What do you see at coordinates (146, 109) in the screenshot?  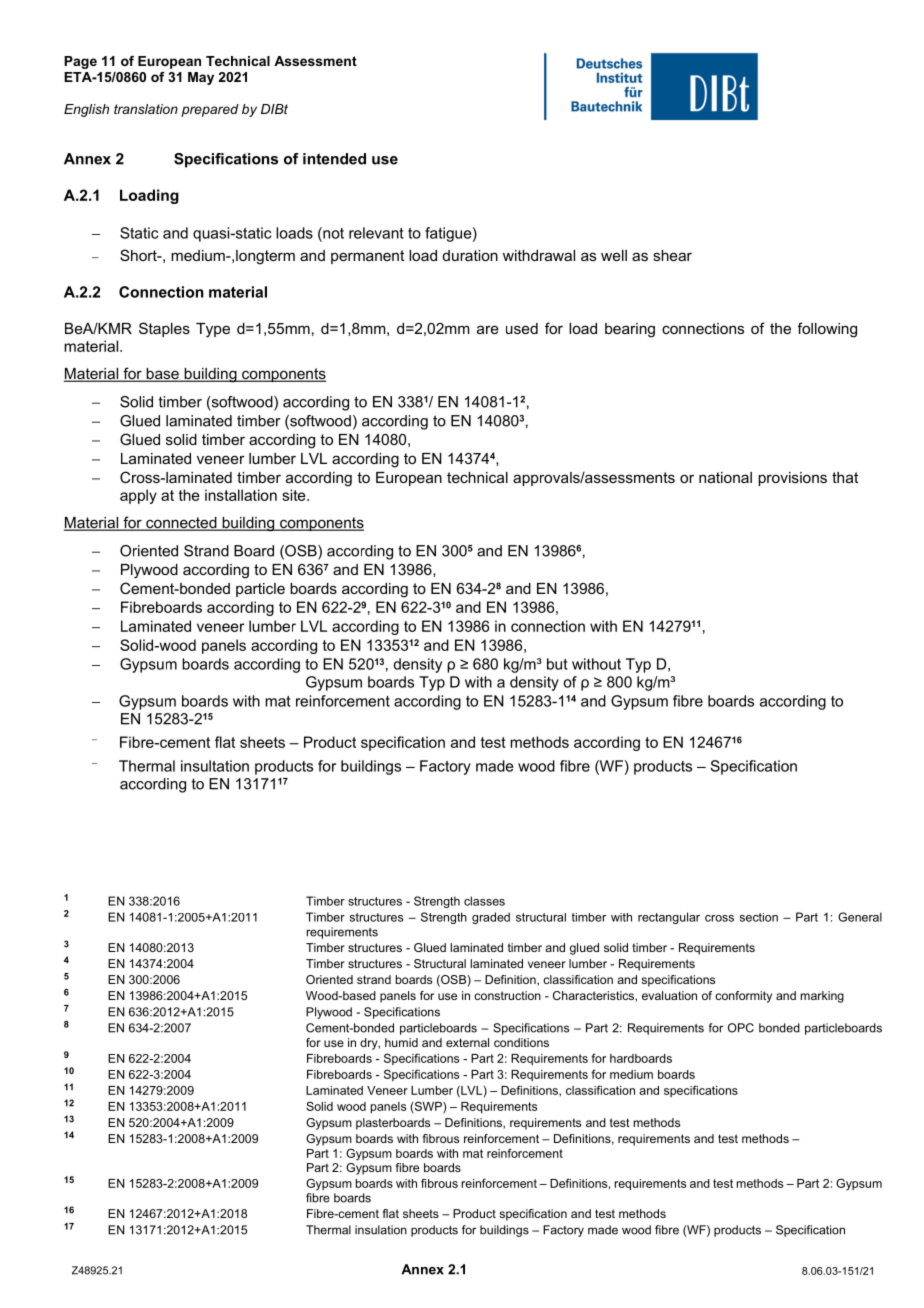 I see `translation` at bounding box center [146, 109].
